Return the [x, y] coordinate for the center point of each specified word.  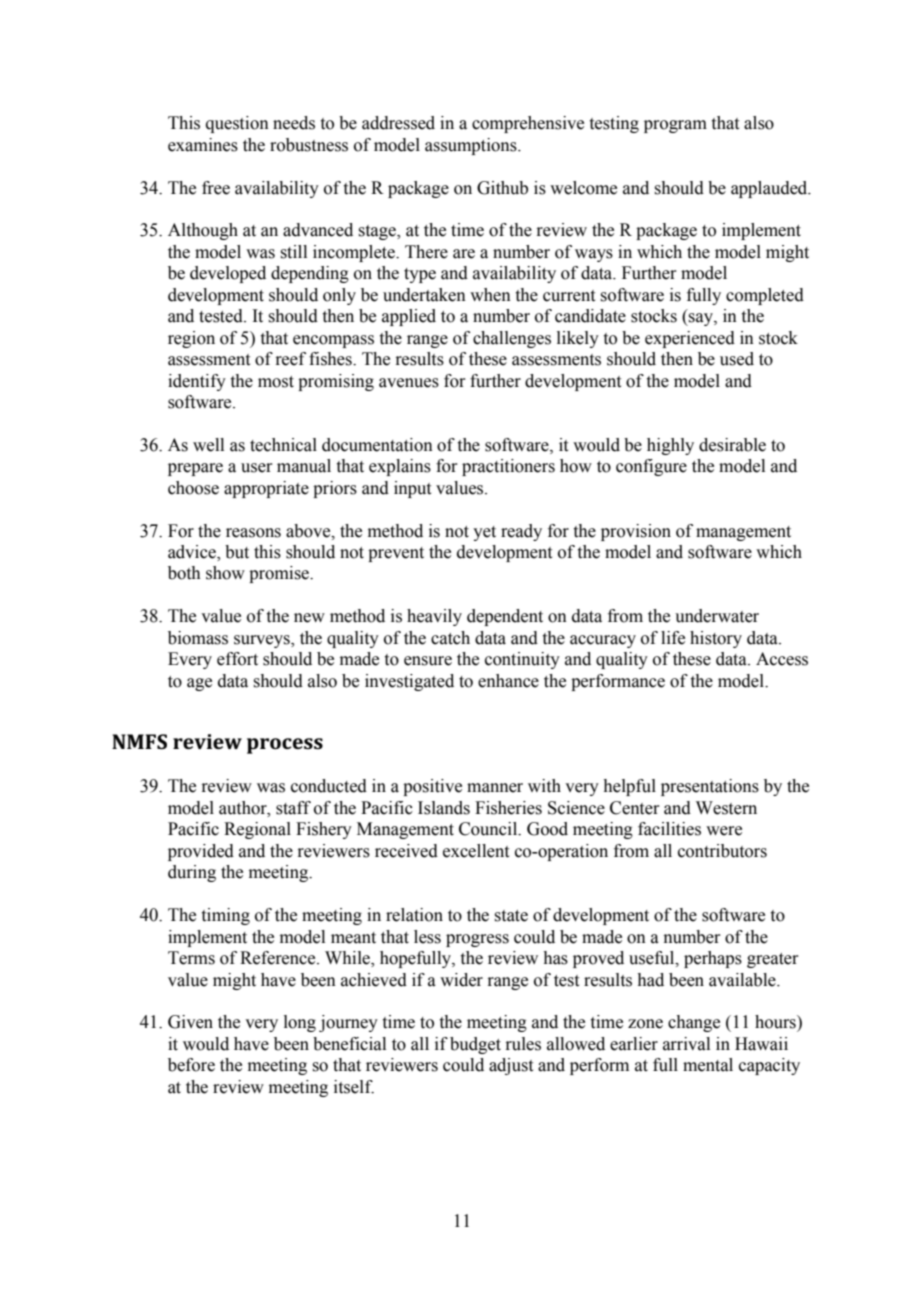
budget [475, 1045]
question [237, 124]
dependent [505, 617]
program [675, 126]
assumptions [472, 146]
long [300, 1023]
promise [280, 574]
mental [708, 1065]
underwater [717, 616]
